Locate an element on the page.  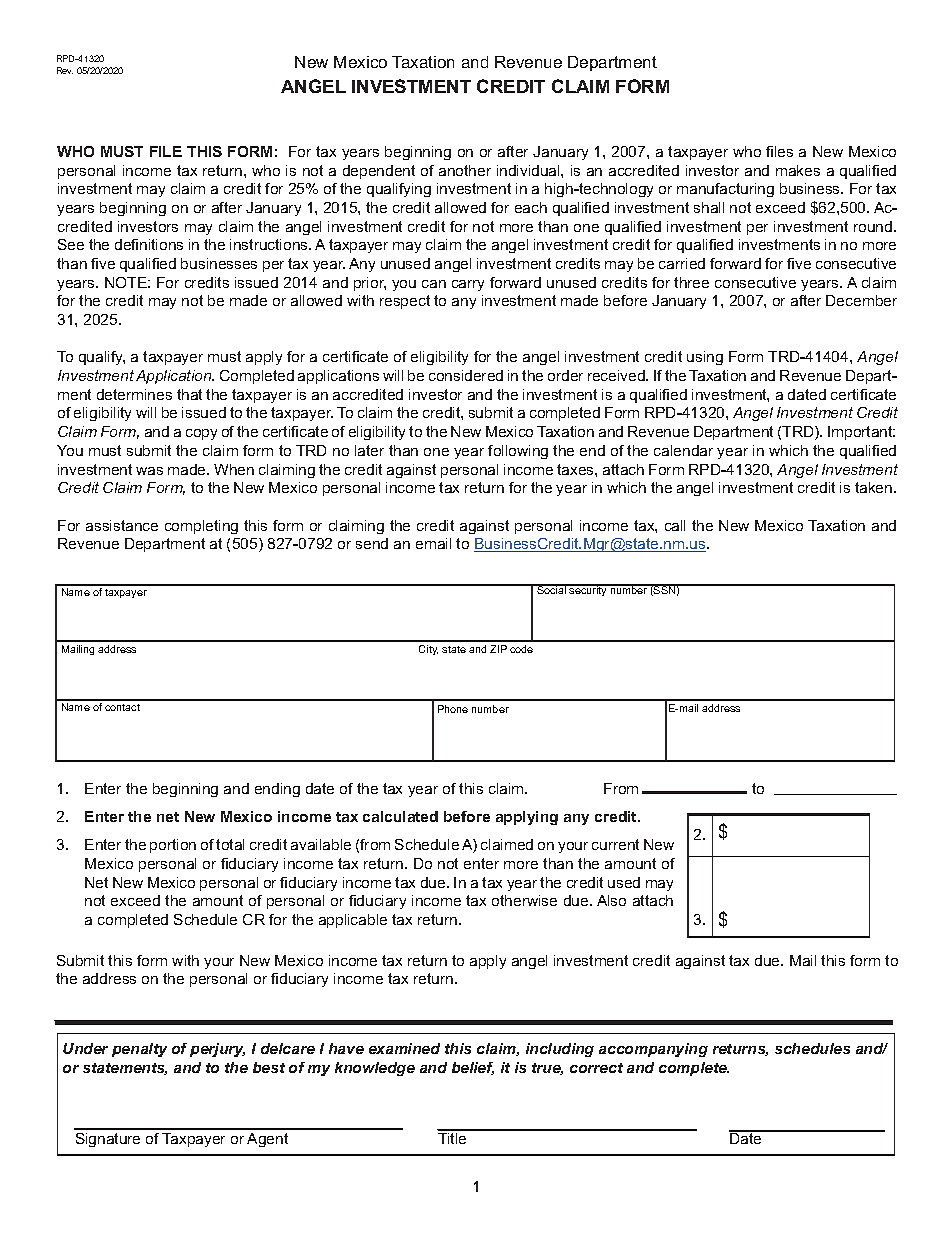
current is located at coordinates (615, 844).
